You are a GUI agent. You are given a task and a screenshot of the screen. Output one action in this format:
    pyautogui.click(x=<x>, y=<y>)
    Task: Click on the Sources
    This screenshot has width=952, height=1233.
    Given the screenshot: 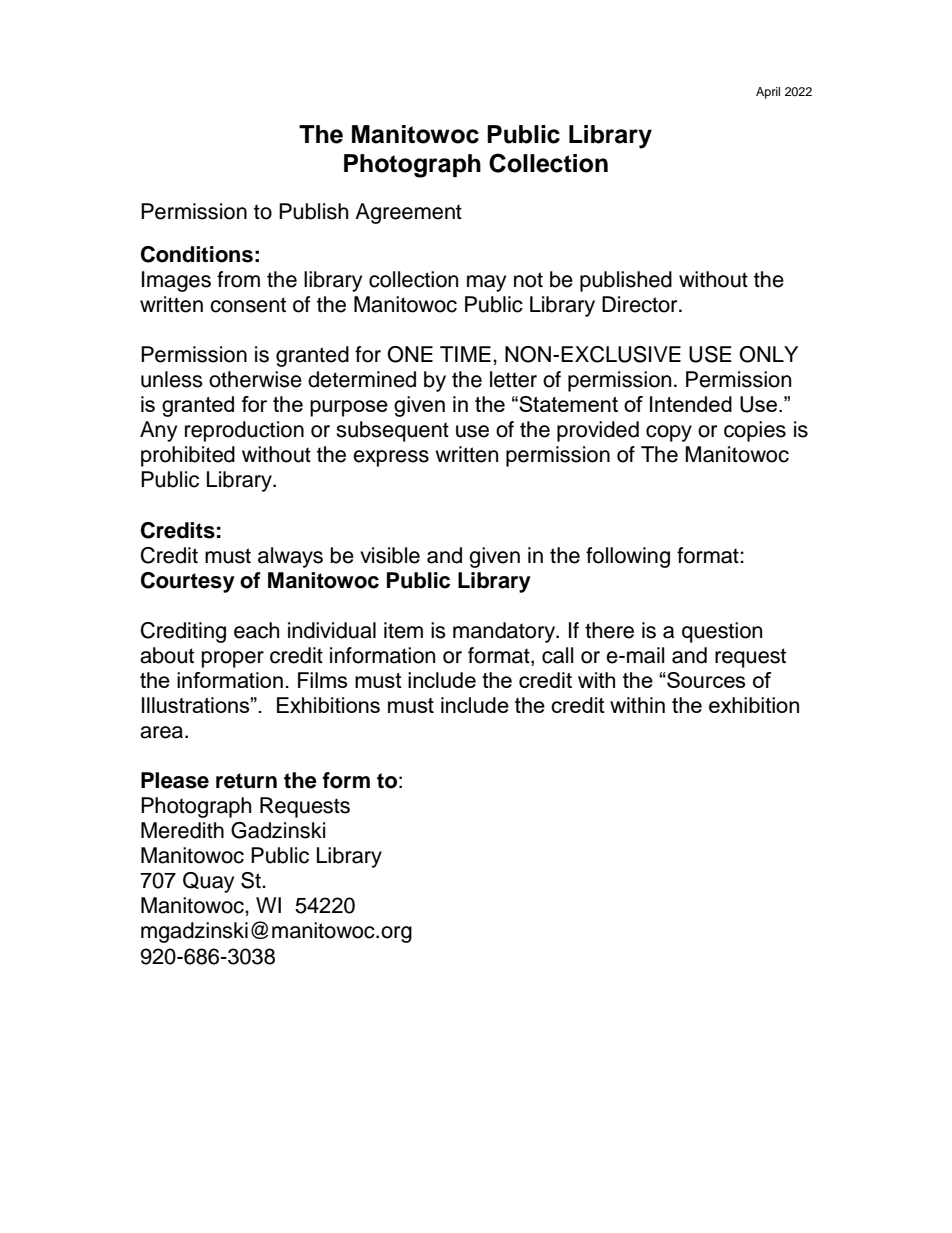 What is the action you would take?
    pyautogui.click(x=705, y=680)
